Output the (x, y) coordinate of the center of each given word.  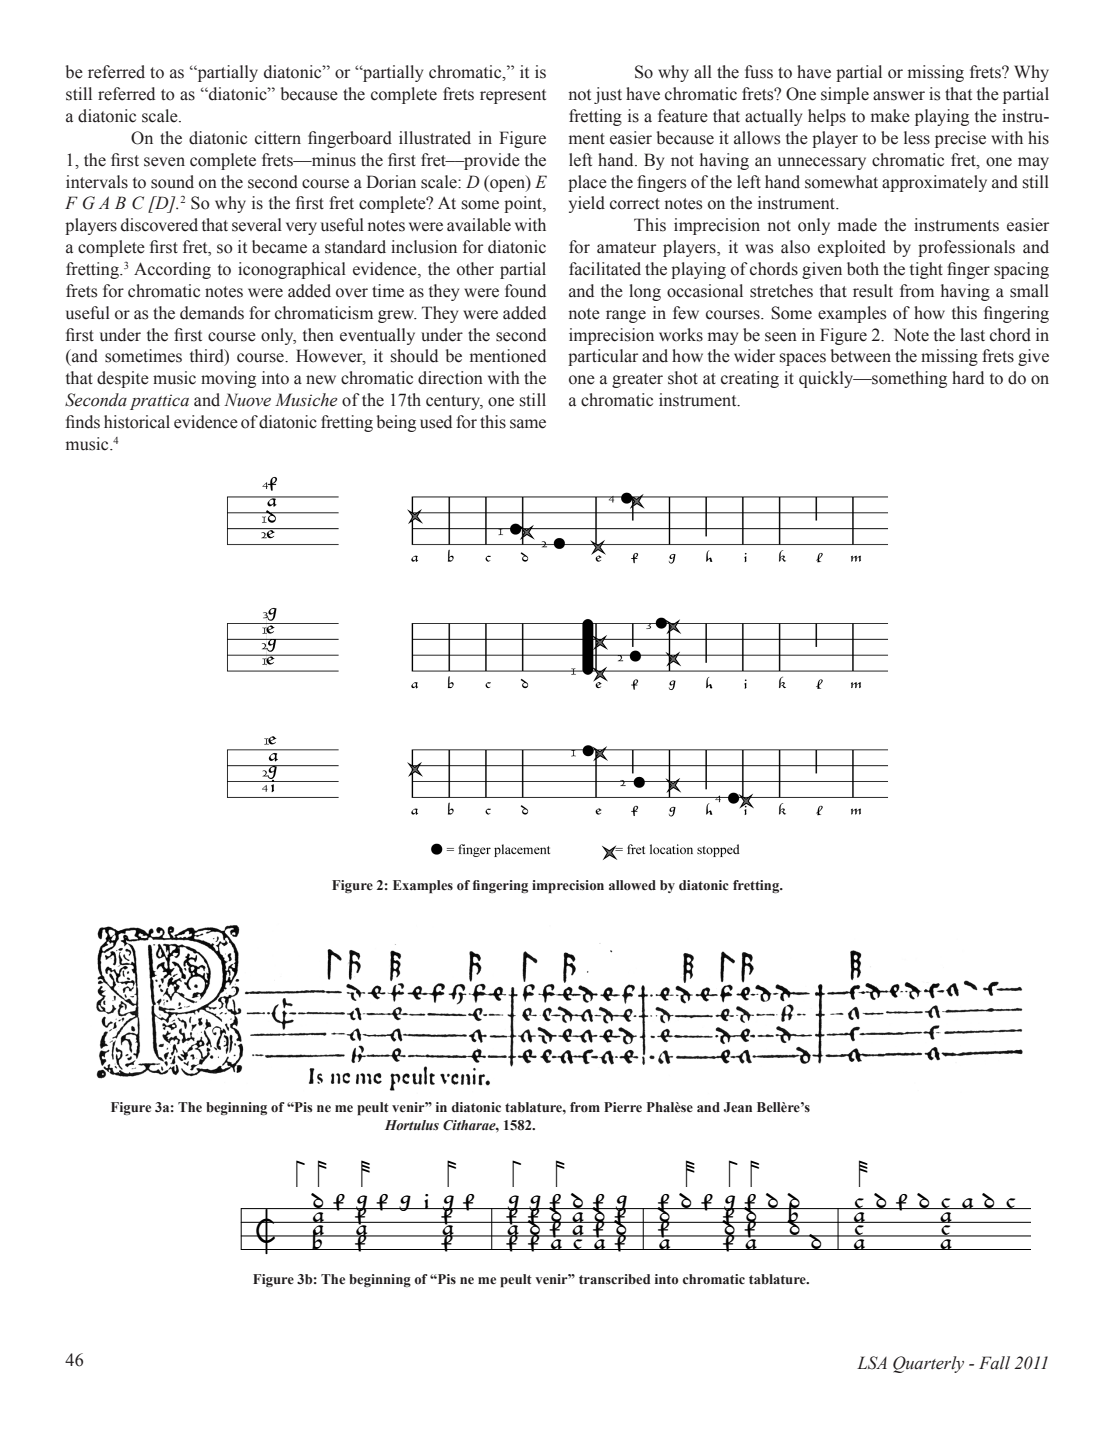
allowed (632, 885)
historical (137, 422)
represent (513, 96)
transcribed (614, 1279)
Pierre (623, 1107)
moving (228, 379)
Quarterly (928, 1364)
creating (750, 379)
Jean (737, 1107)
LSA (872, 1363)
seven (164, 162)
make (890, 116)
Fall (994, 1363)
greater (637, 380)
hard (968, 378)
